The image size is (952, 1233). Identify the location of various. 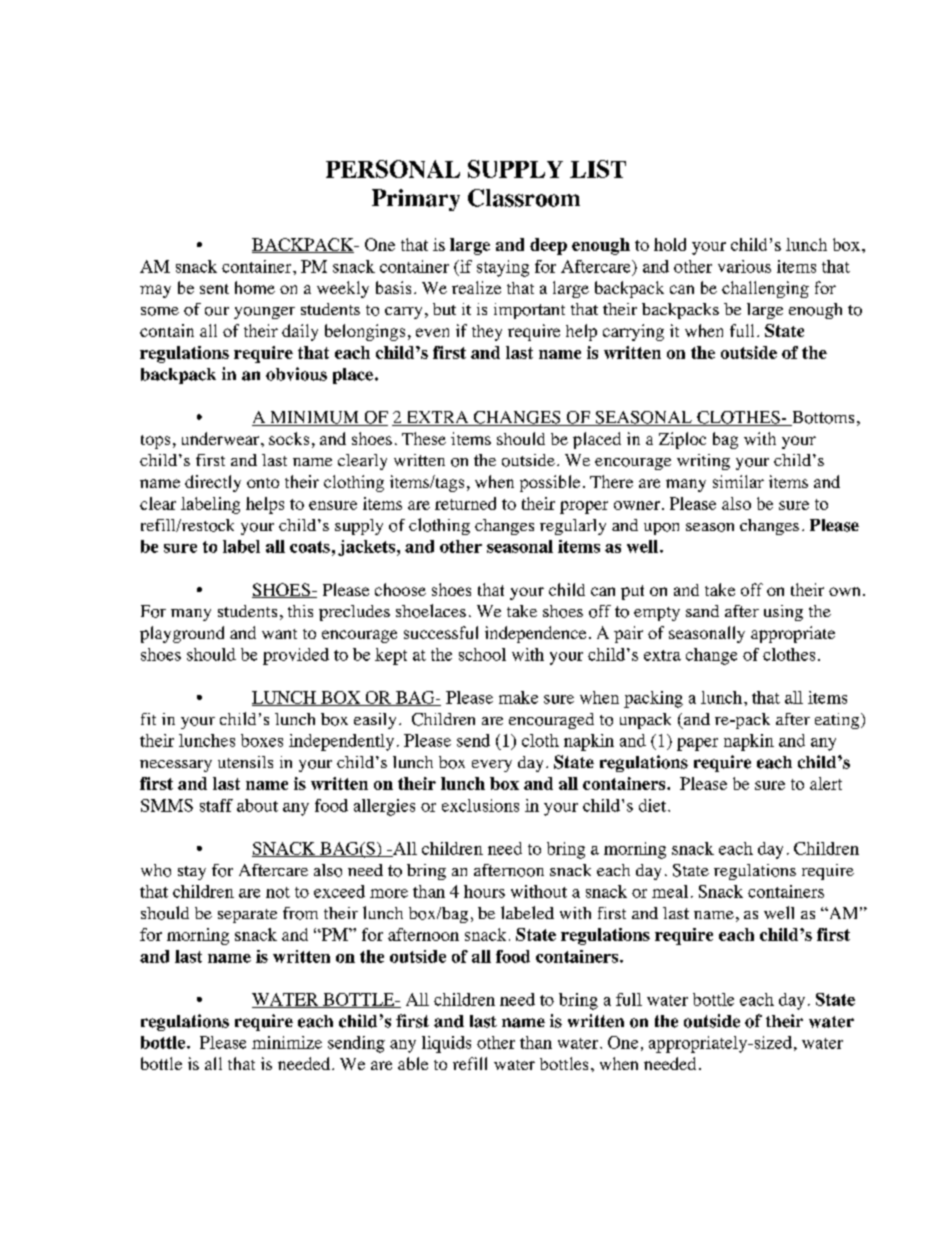
(744, 266).
